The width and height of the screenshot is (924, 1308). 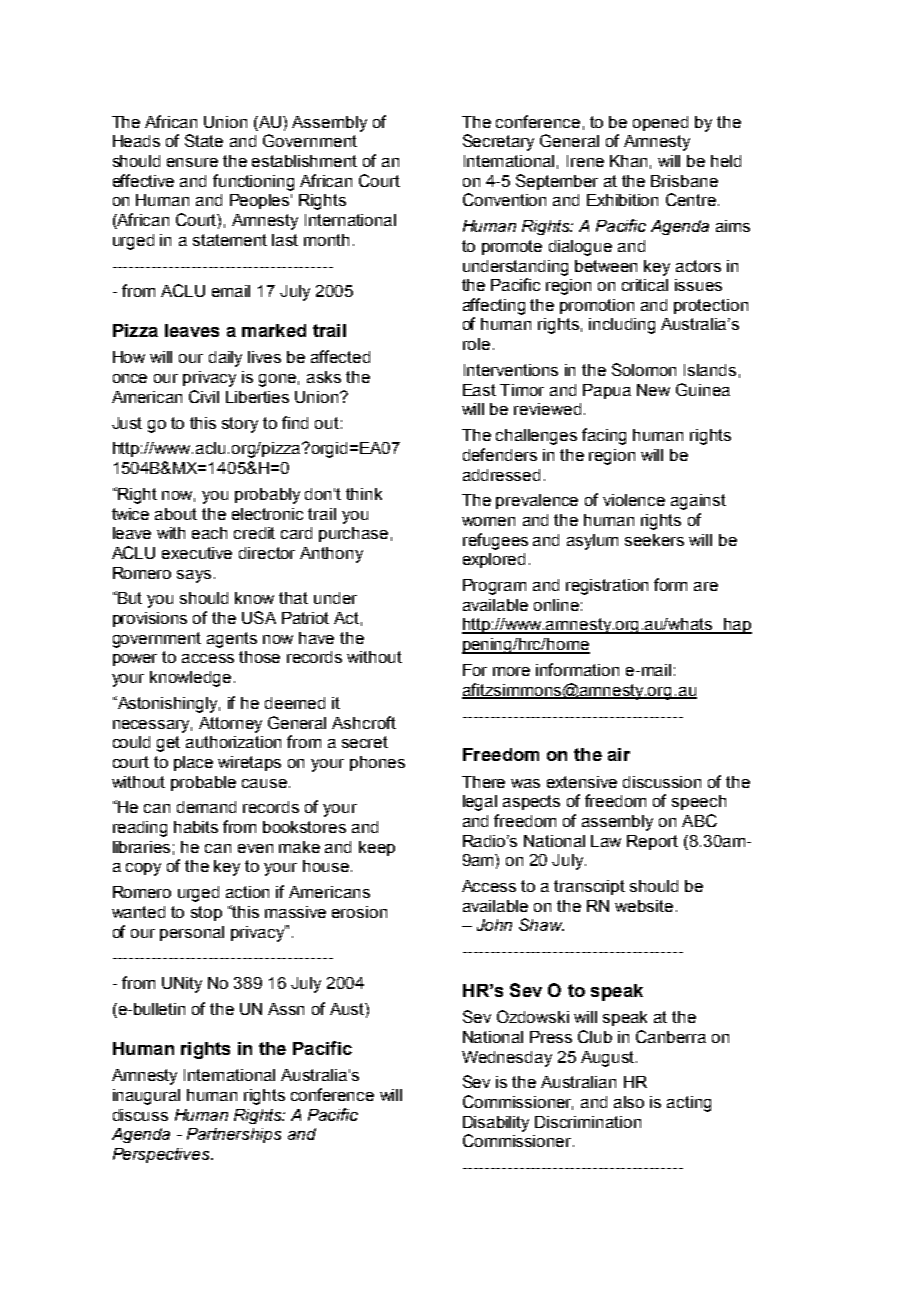 I want to click on agents, so click(x=232, y=640).
